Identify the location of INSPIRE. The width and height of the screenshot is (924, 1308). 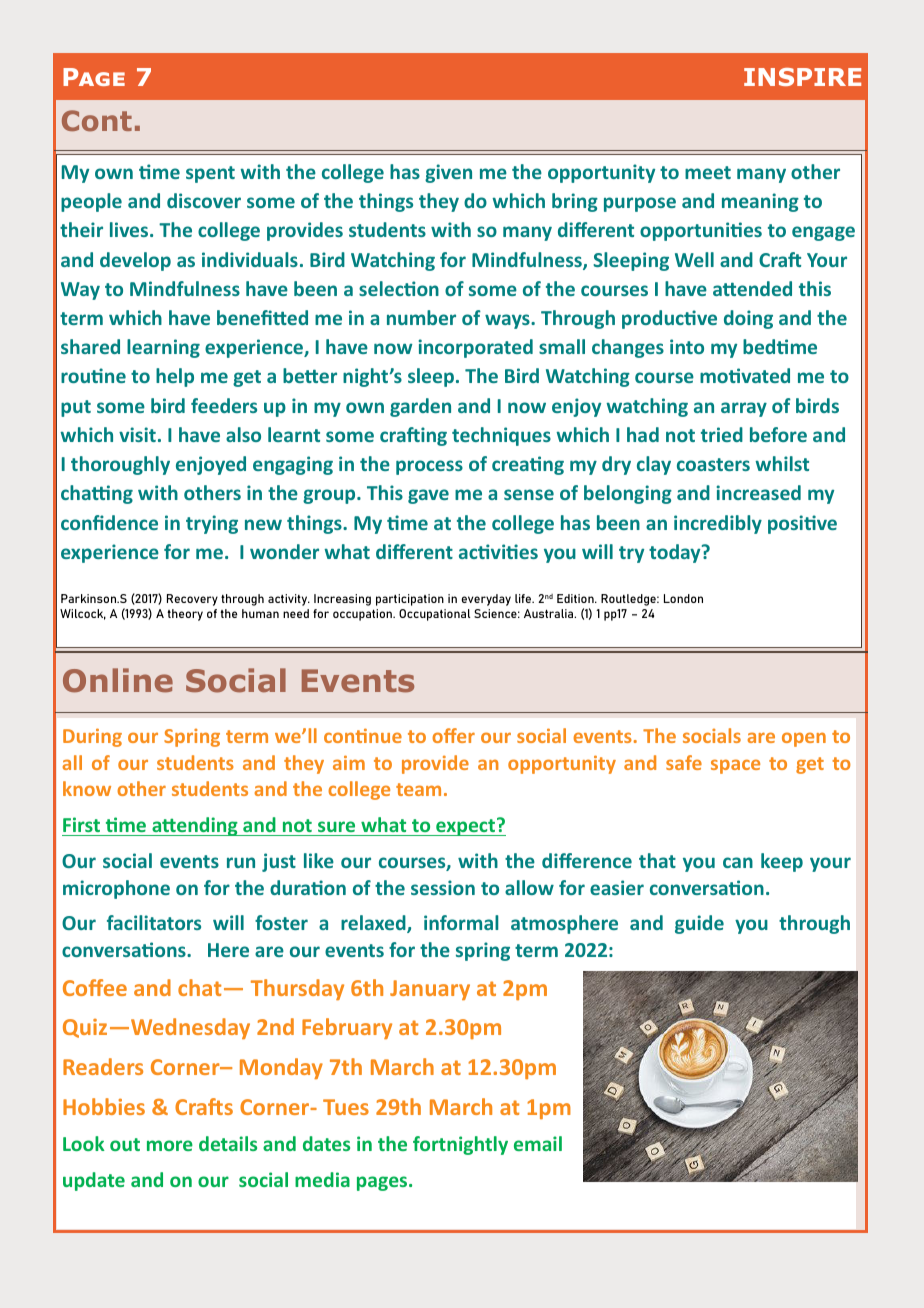
(802, 77).
